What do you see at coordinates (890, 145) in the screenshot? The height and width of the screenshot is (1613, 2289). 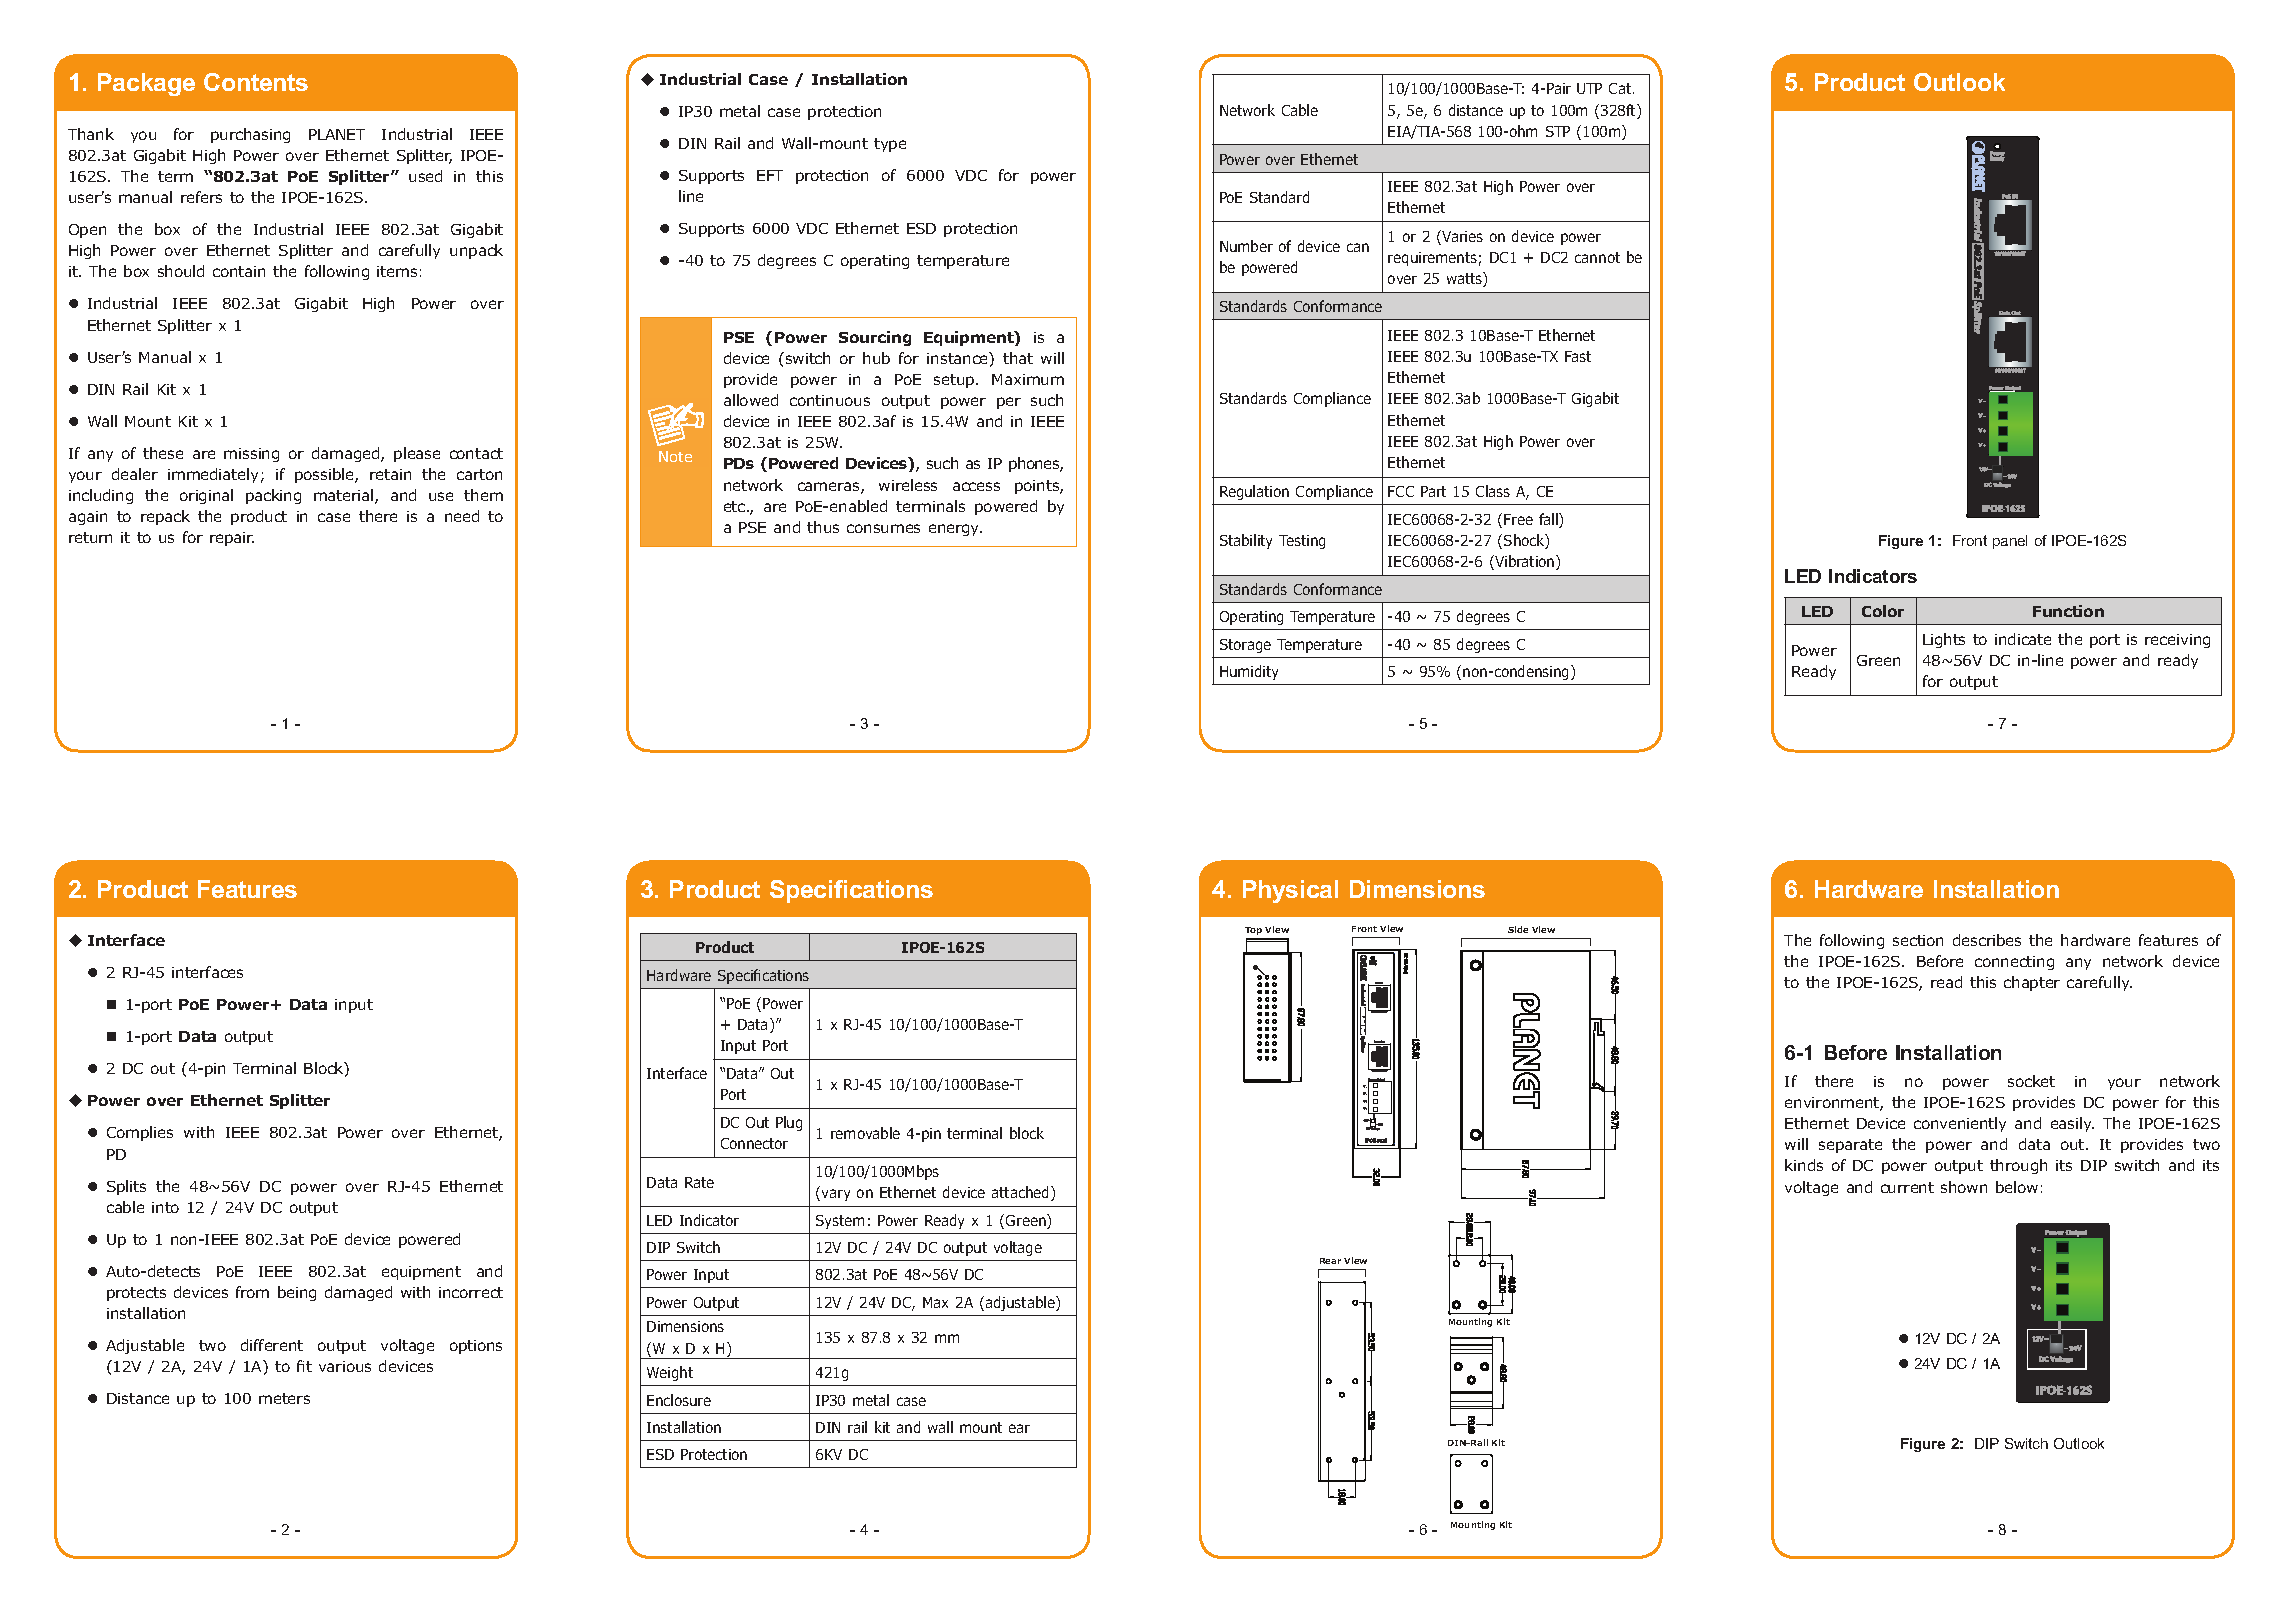 I see `type` at bounding box center [890, 145].
